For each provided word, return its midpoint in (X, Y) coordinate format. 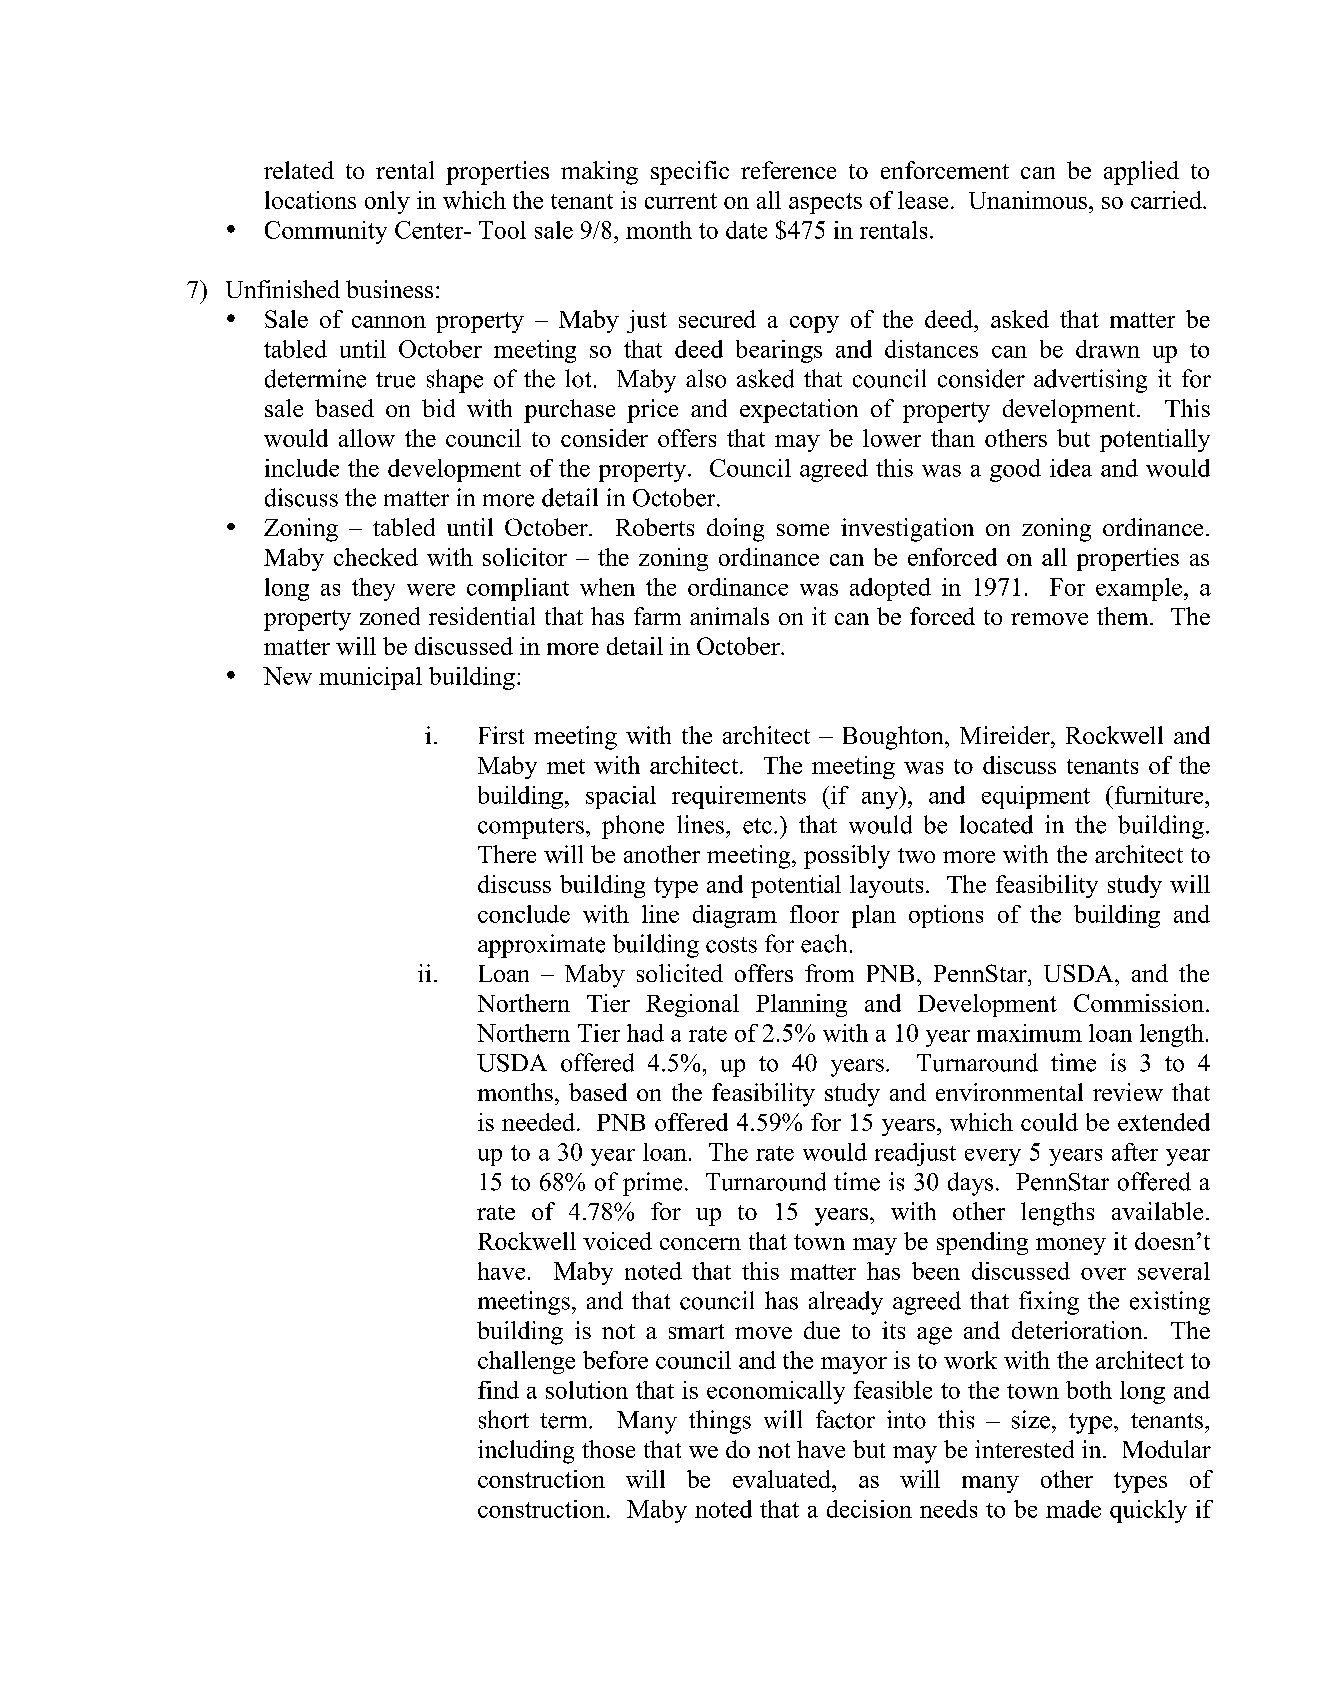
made (1073, 1509)
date (746, 230)
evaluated (783, 1479)
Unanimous (1028, 200)
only (387, 202)
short (504, 1419)
